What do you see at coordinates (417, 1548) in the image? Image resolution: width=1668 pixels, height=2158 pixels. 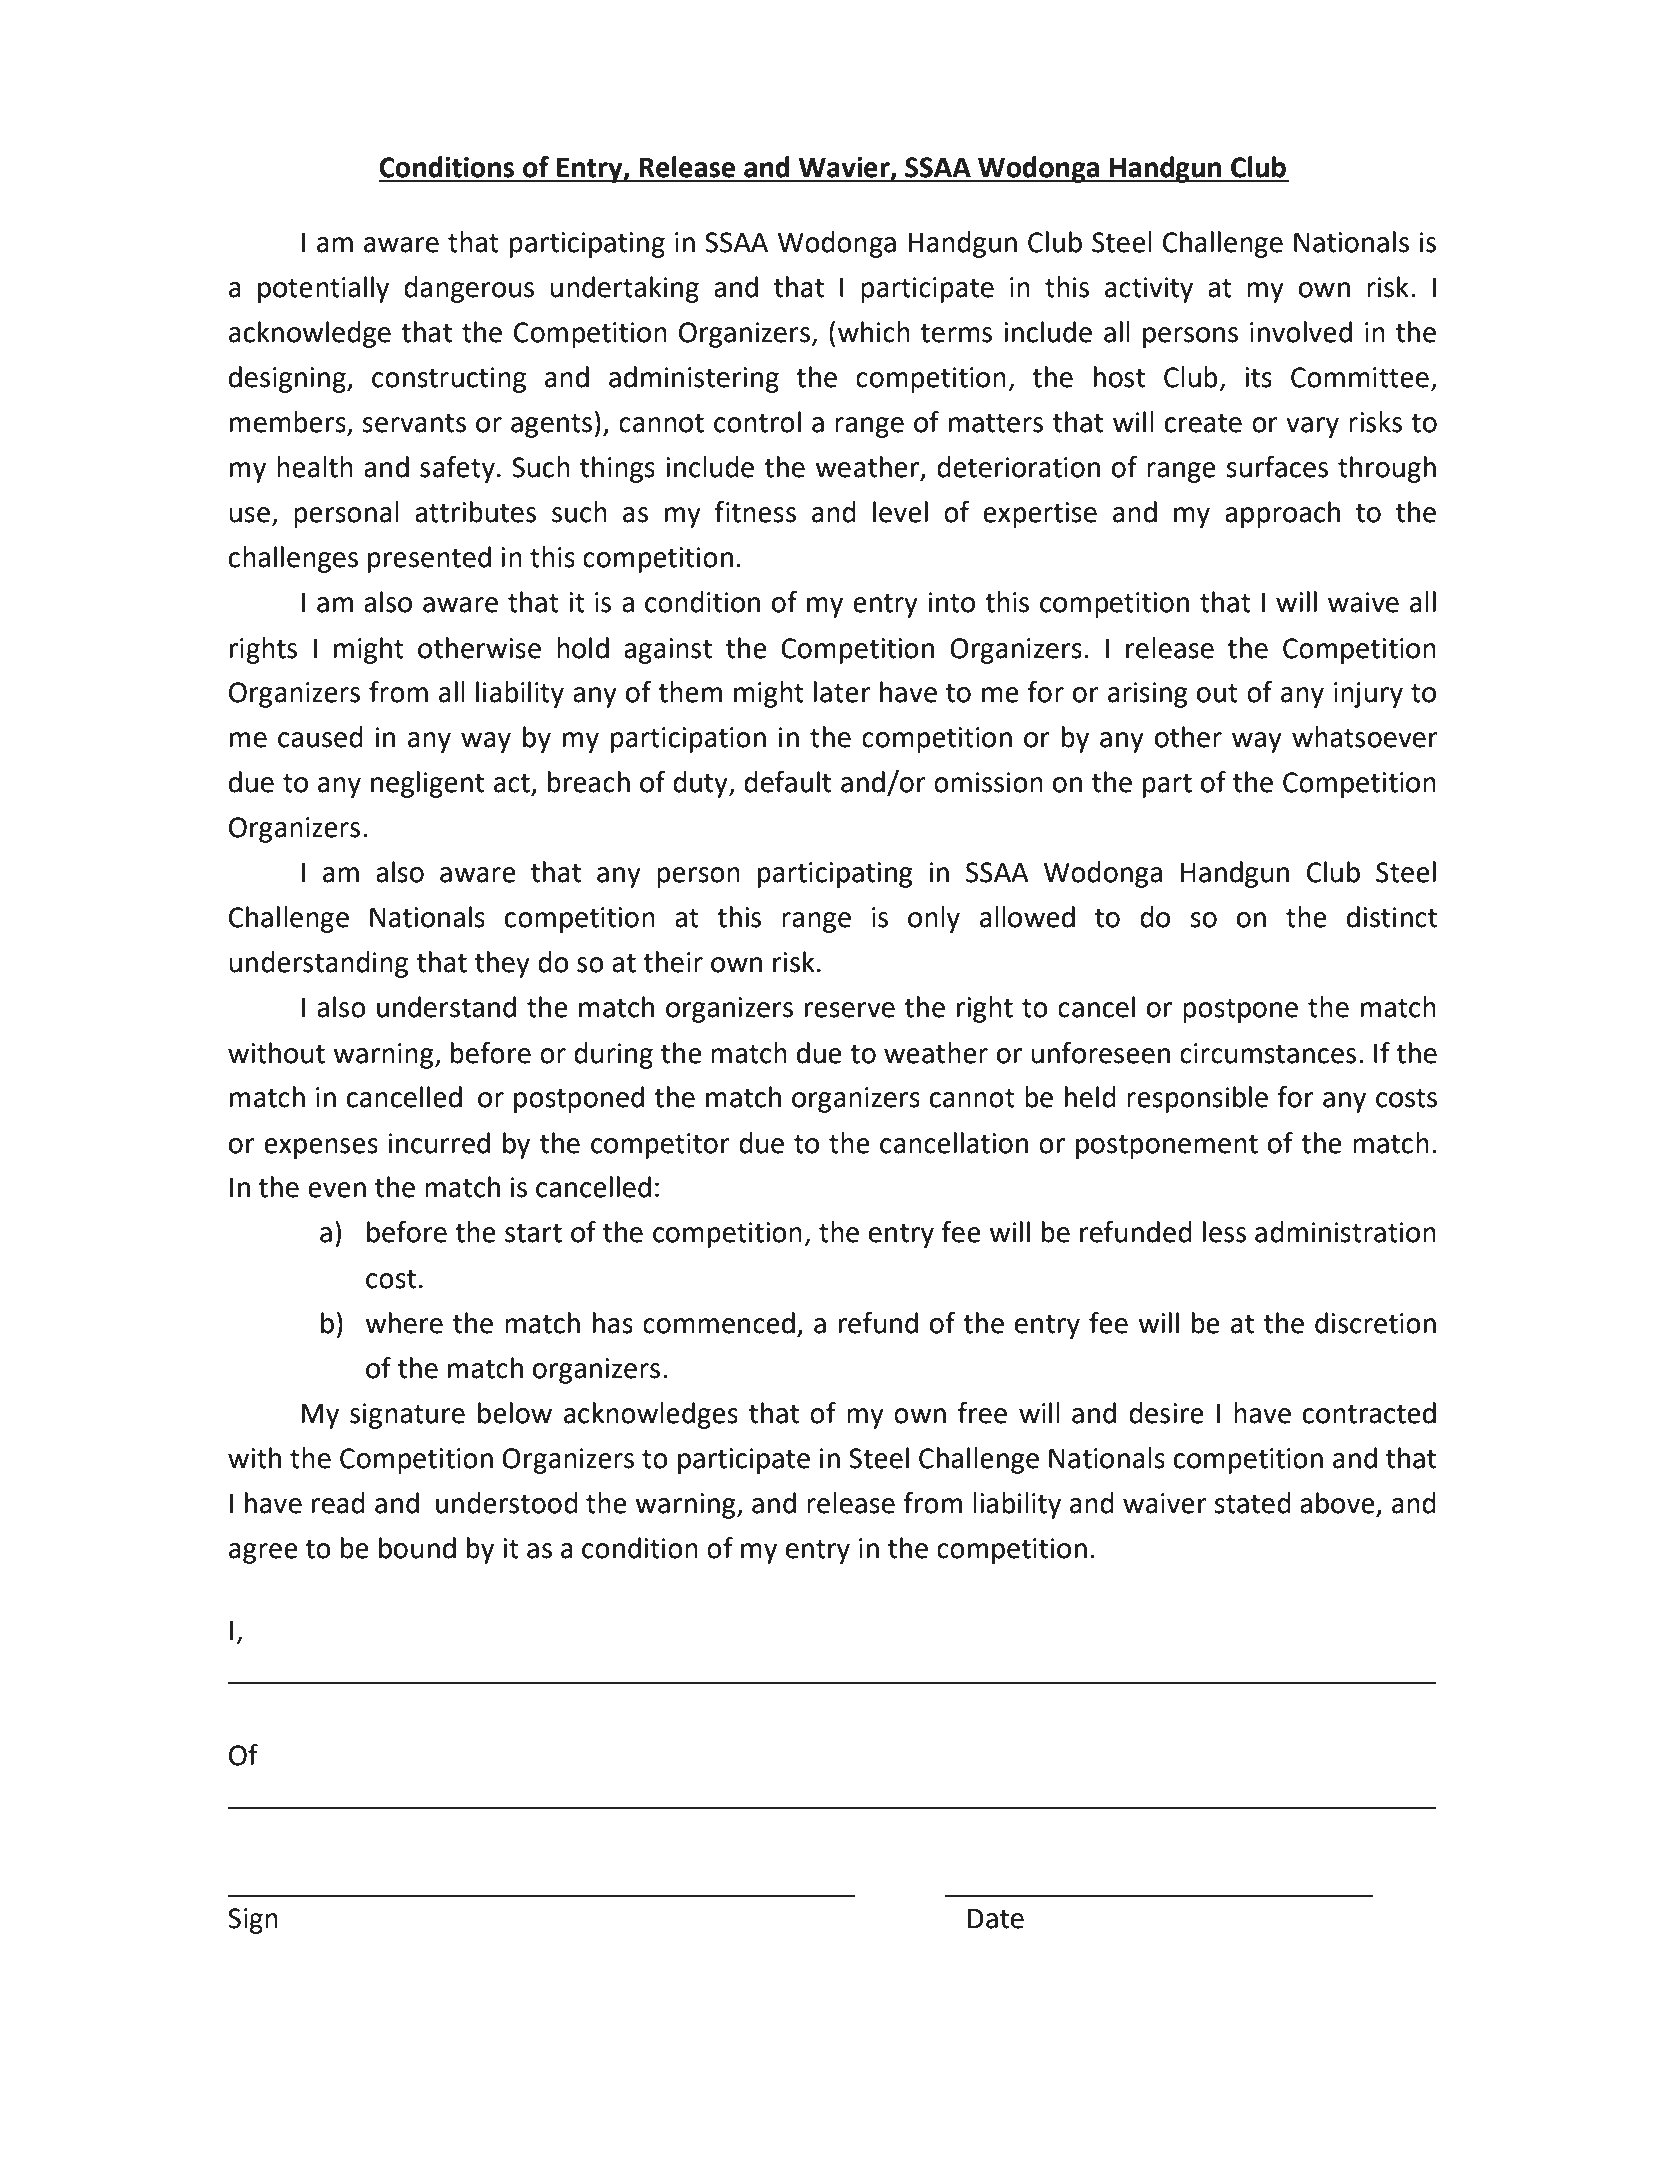 I see `bound` at bounding box center [417, 1548].
